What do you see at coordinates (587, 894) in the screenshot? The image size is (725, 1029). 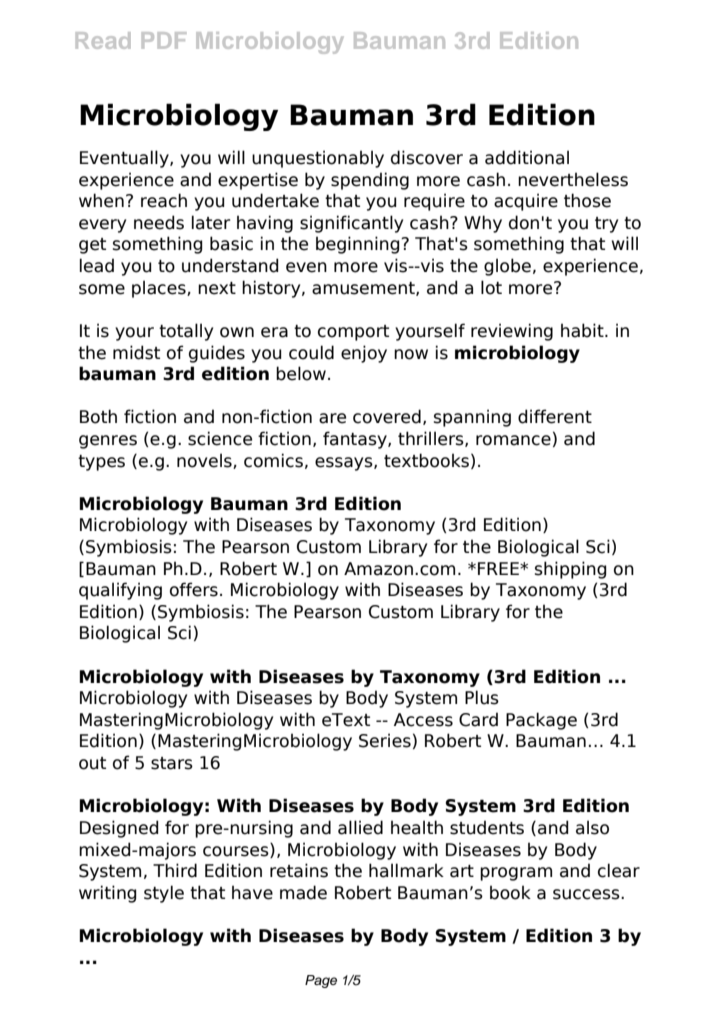 I see `success` at bounding box center [587, 894].
